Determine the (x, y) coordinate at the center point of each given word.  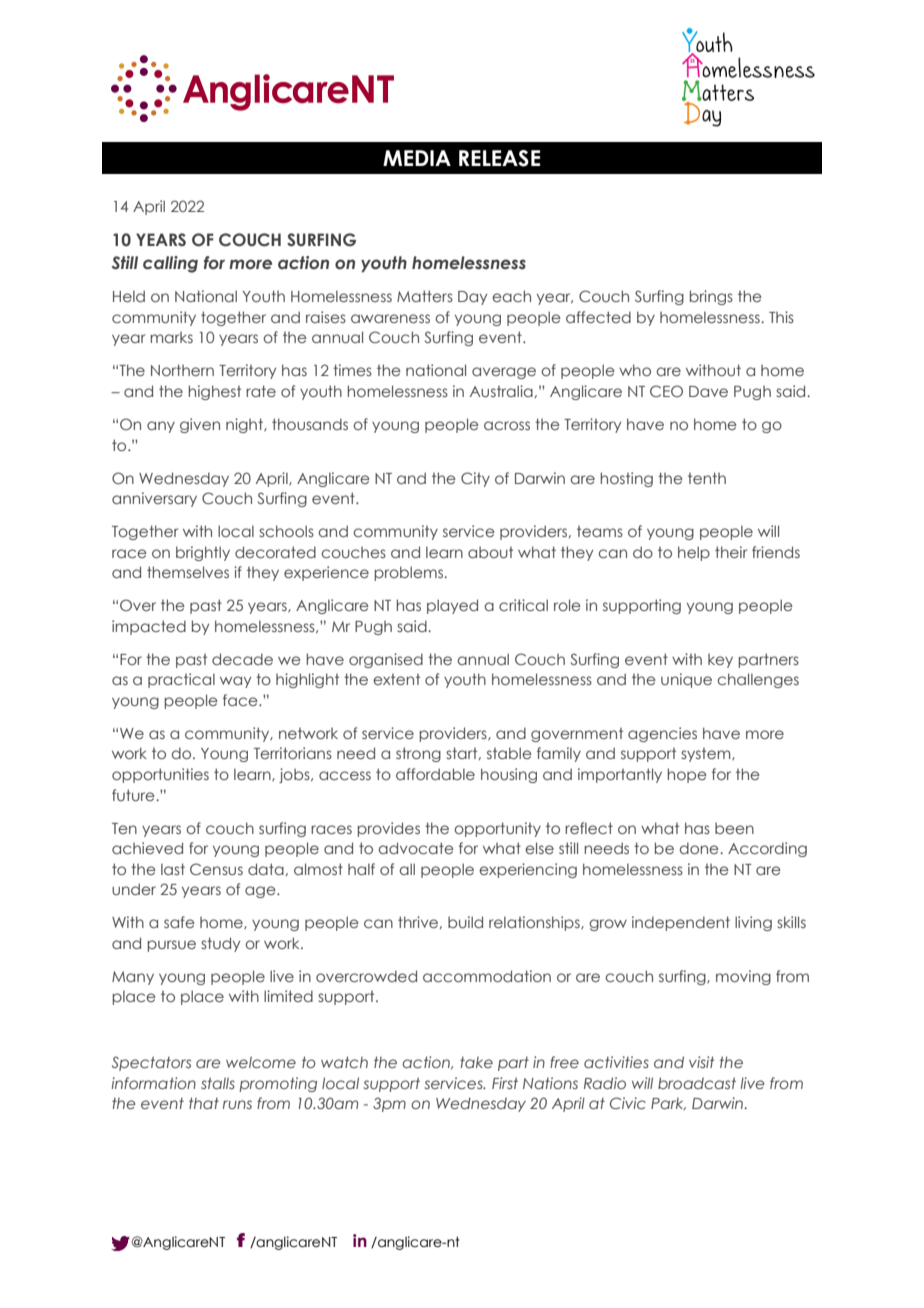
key (720, 661)
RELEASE (499, 158)
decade (242, 659)
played (452, 606)
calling (170, 264)
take (476, 1062)
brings (711, 297)
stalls (218, 1083)
